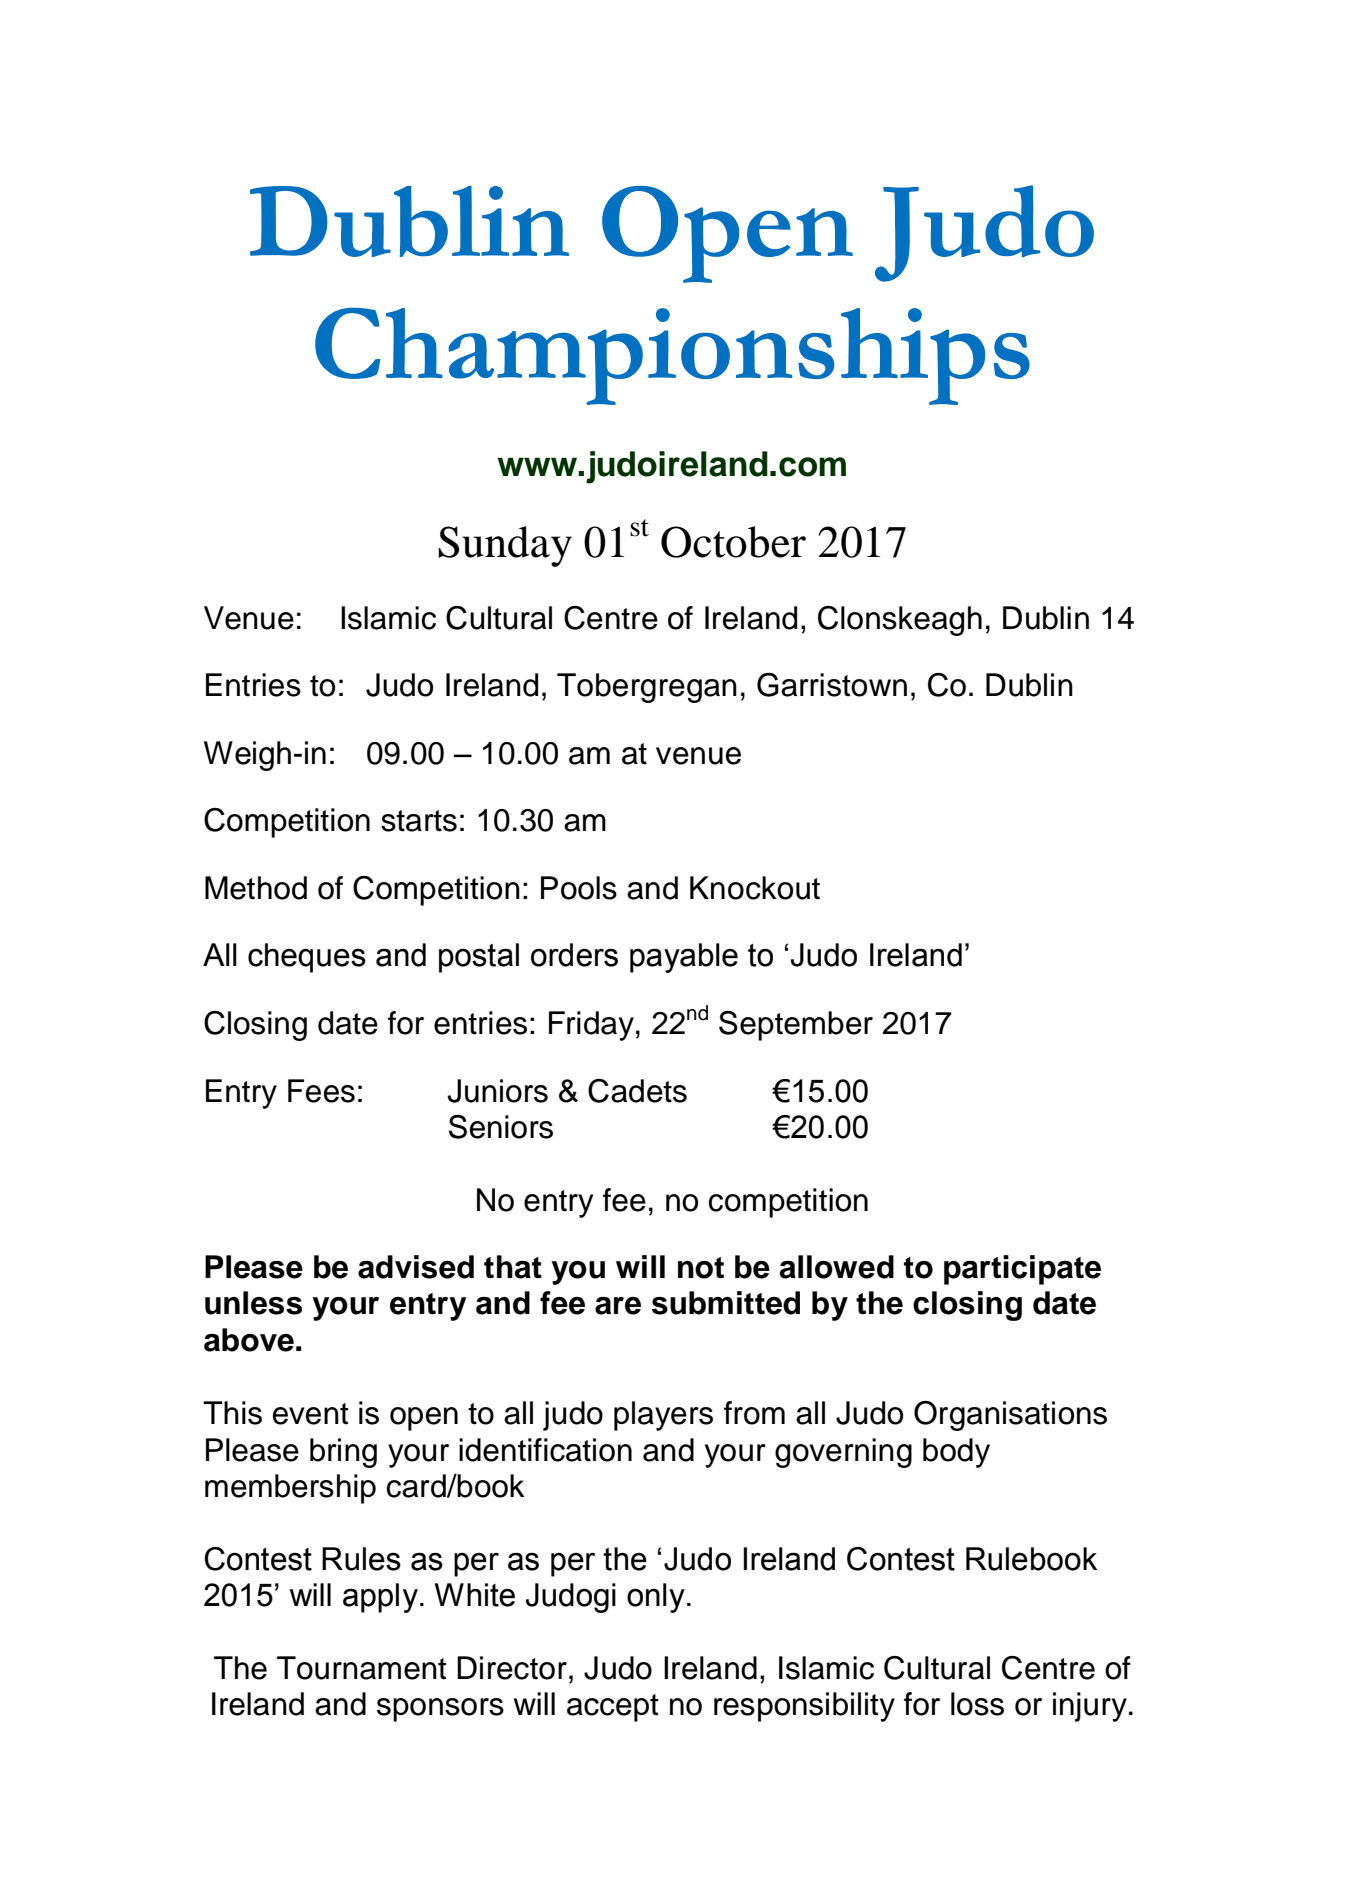  I want to click on Sunday, so click(505, 546).
